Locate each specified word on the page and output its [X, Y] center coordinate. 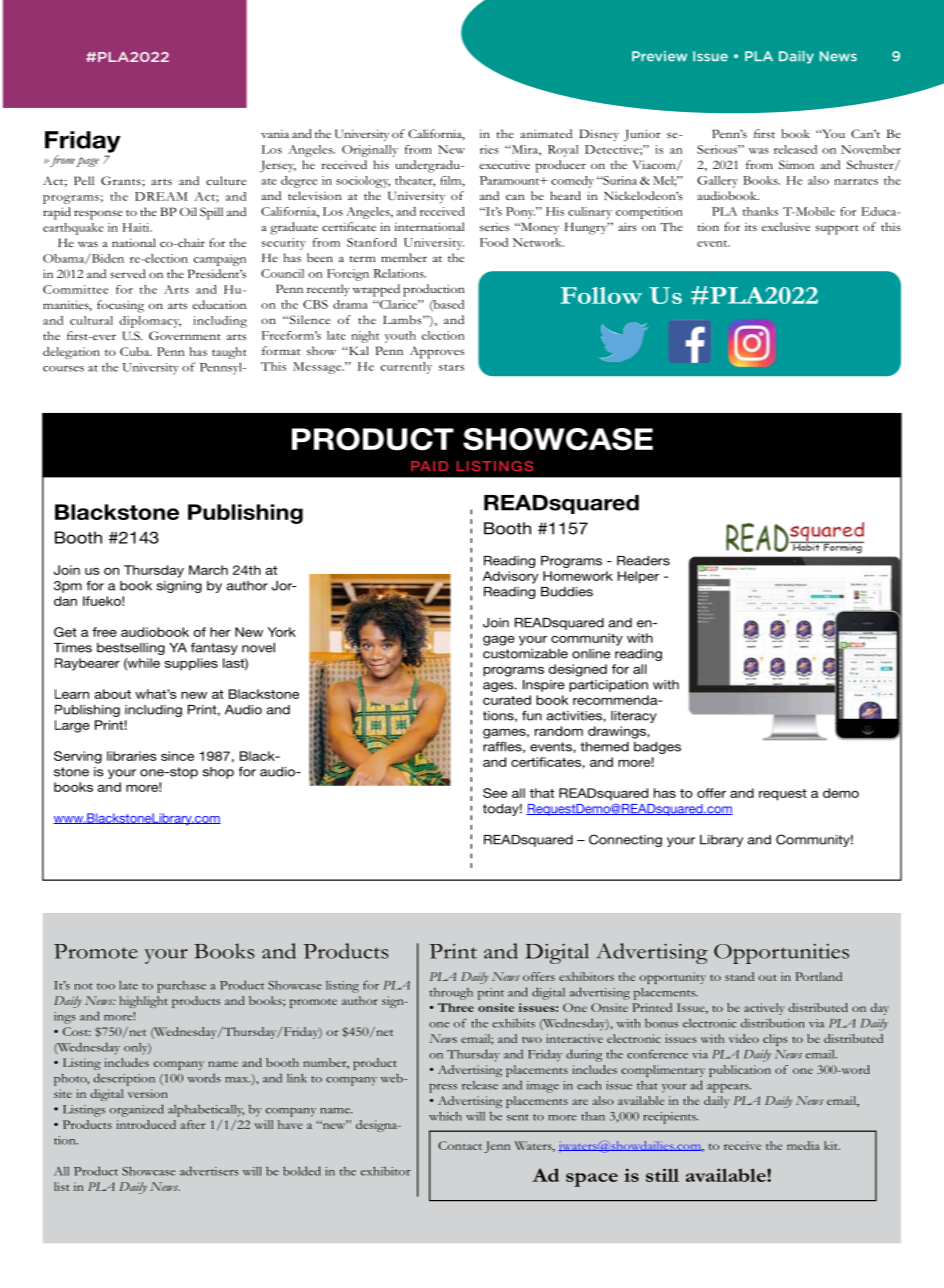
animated [546, 133]
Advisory [510, 577]
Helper [638, 577]
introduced [146, 1124]
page [87, 162]
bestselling [131, 649]
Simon [796, 165]
